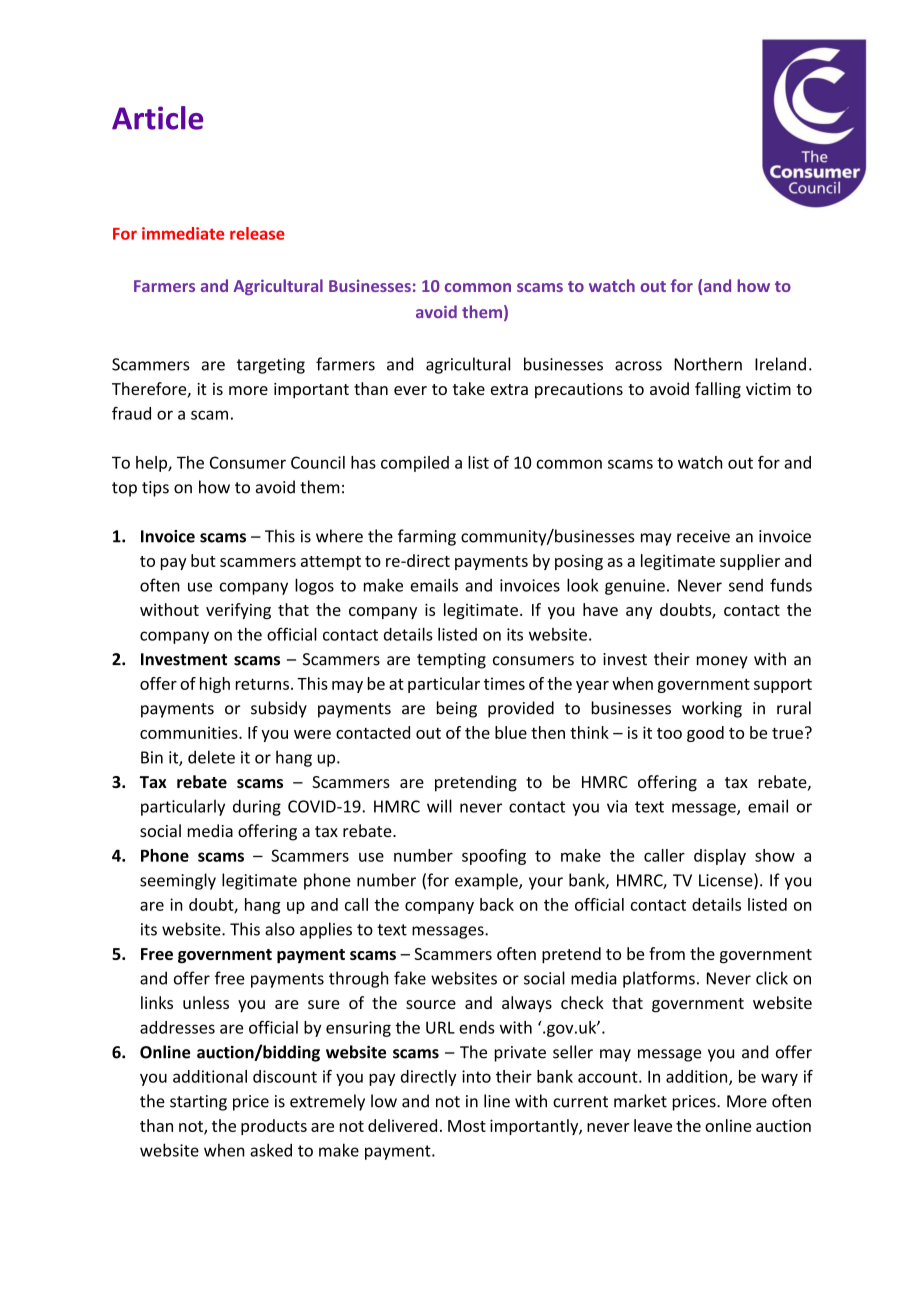 This page has height=1308, width=924. I want to click on Northern, so click(708, 364).
